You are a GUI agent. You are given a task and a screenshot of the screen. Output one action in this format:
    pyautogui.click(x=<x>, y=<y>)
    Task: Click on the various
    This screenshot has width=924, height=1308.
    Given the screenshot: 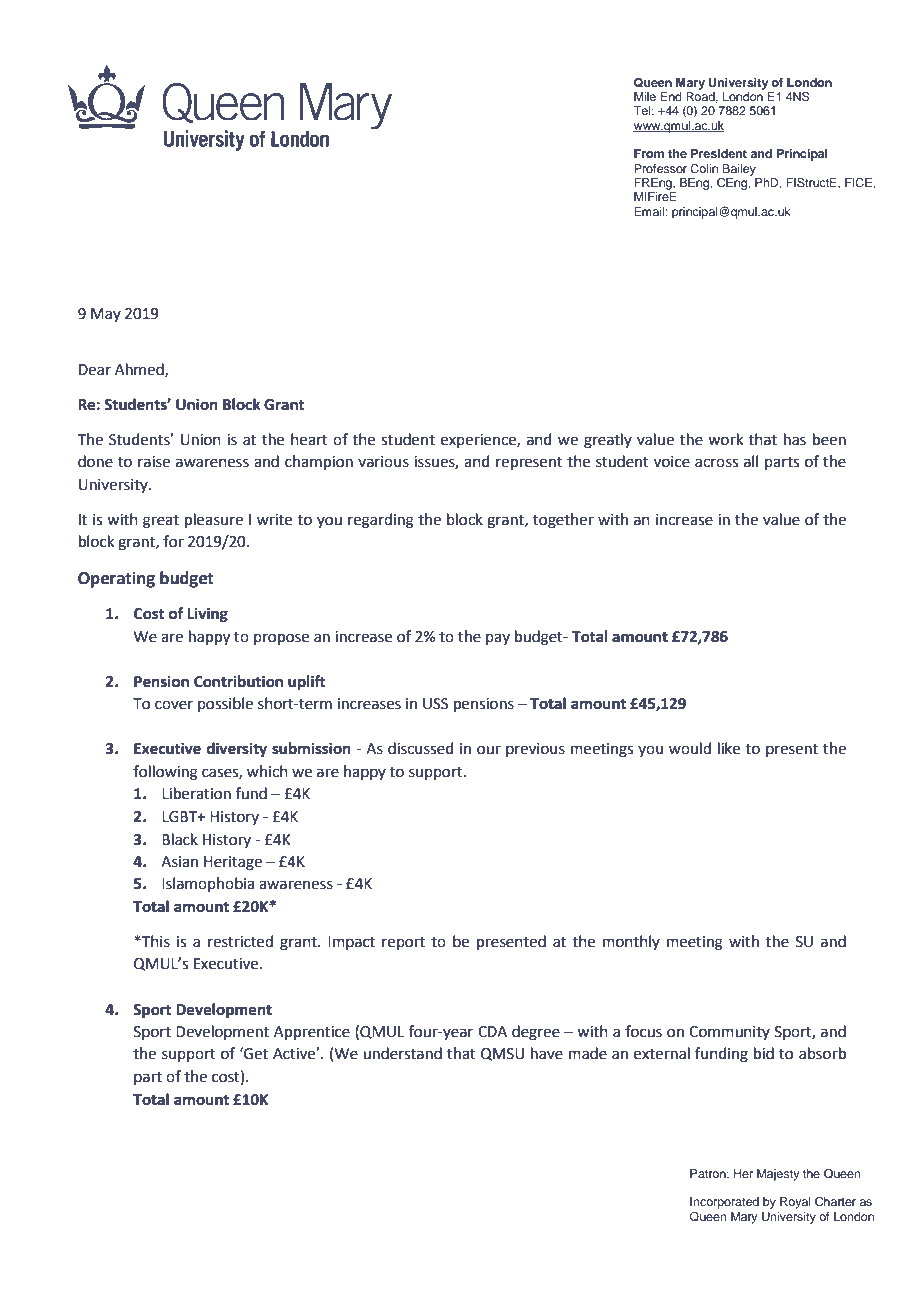 What is the action you would take?
    pyautogui.click(x=383, y=462)
